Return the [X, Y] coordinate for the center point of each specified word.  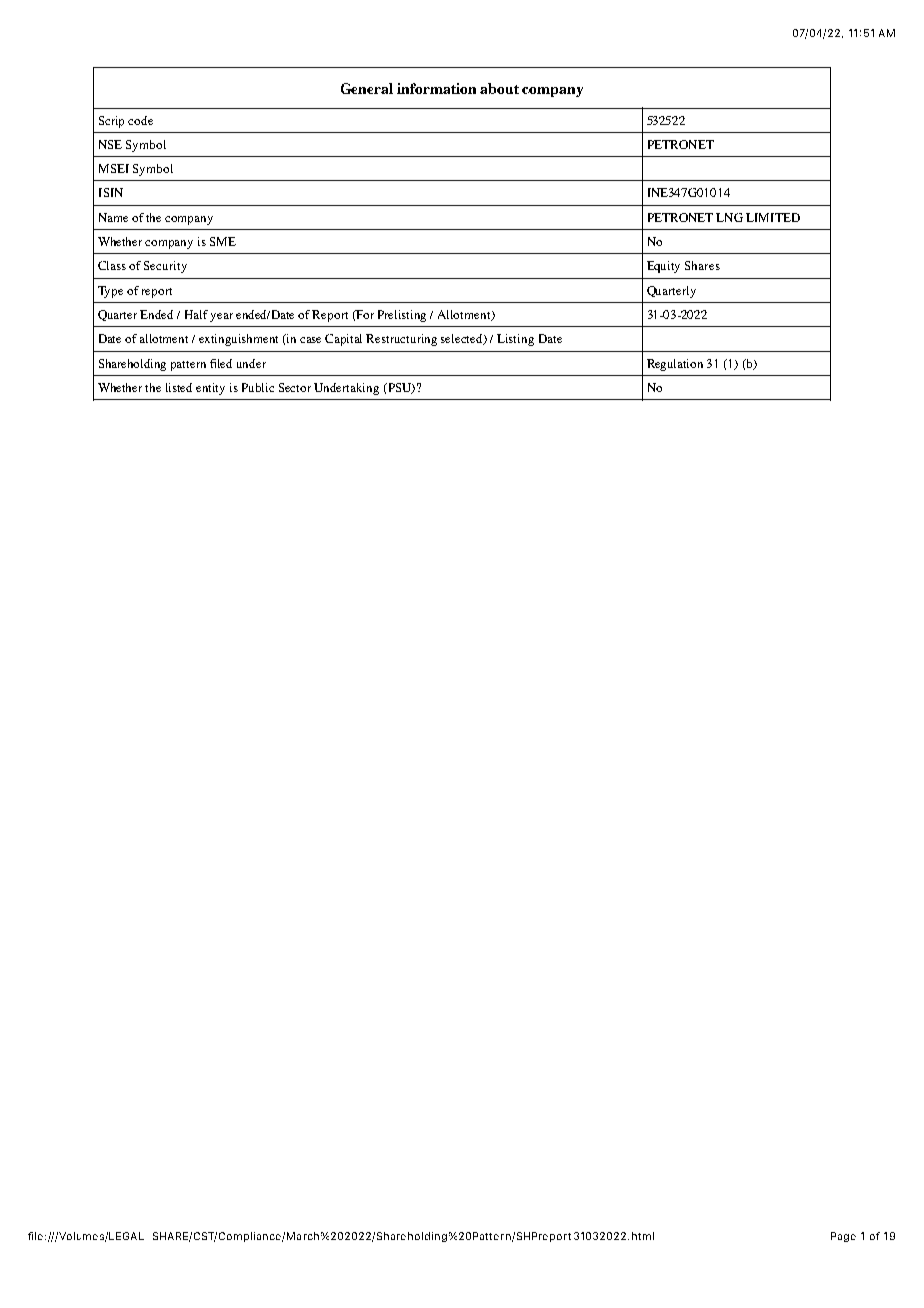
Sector [295, 387]
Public [258, 387]
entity [210, 389]
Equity [663, 267]
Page [843, 1237]
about [499, 88]
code [140, 120]
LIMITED [773, 217]
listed [179, 387]
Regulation [675, 365]
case [310, 340]
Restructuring [401, 340]
